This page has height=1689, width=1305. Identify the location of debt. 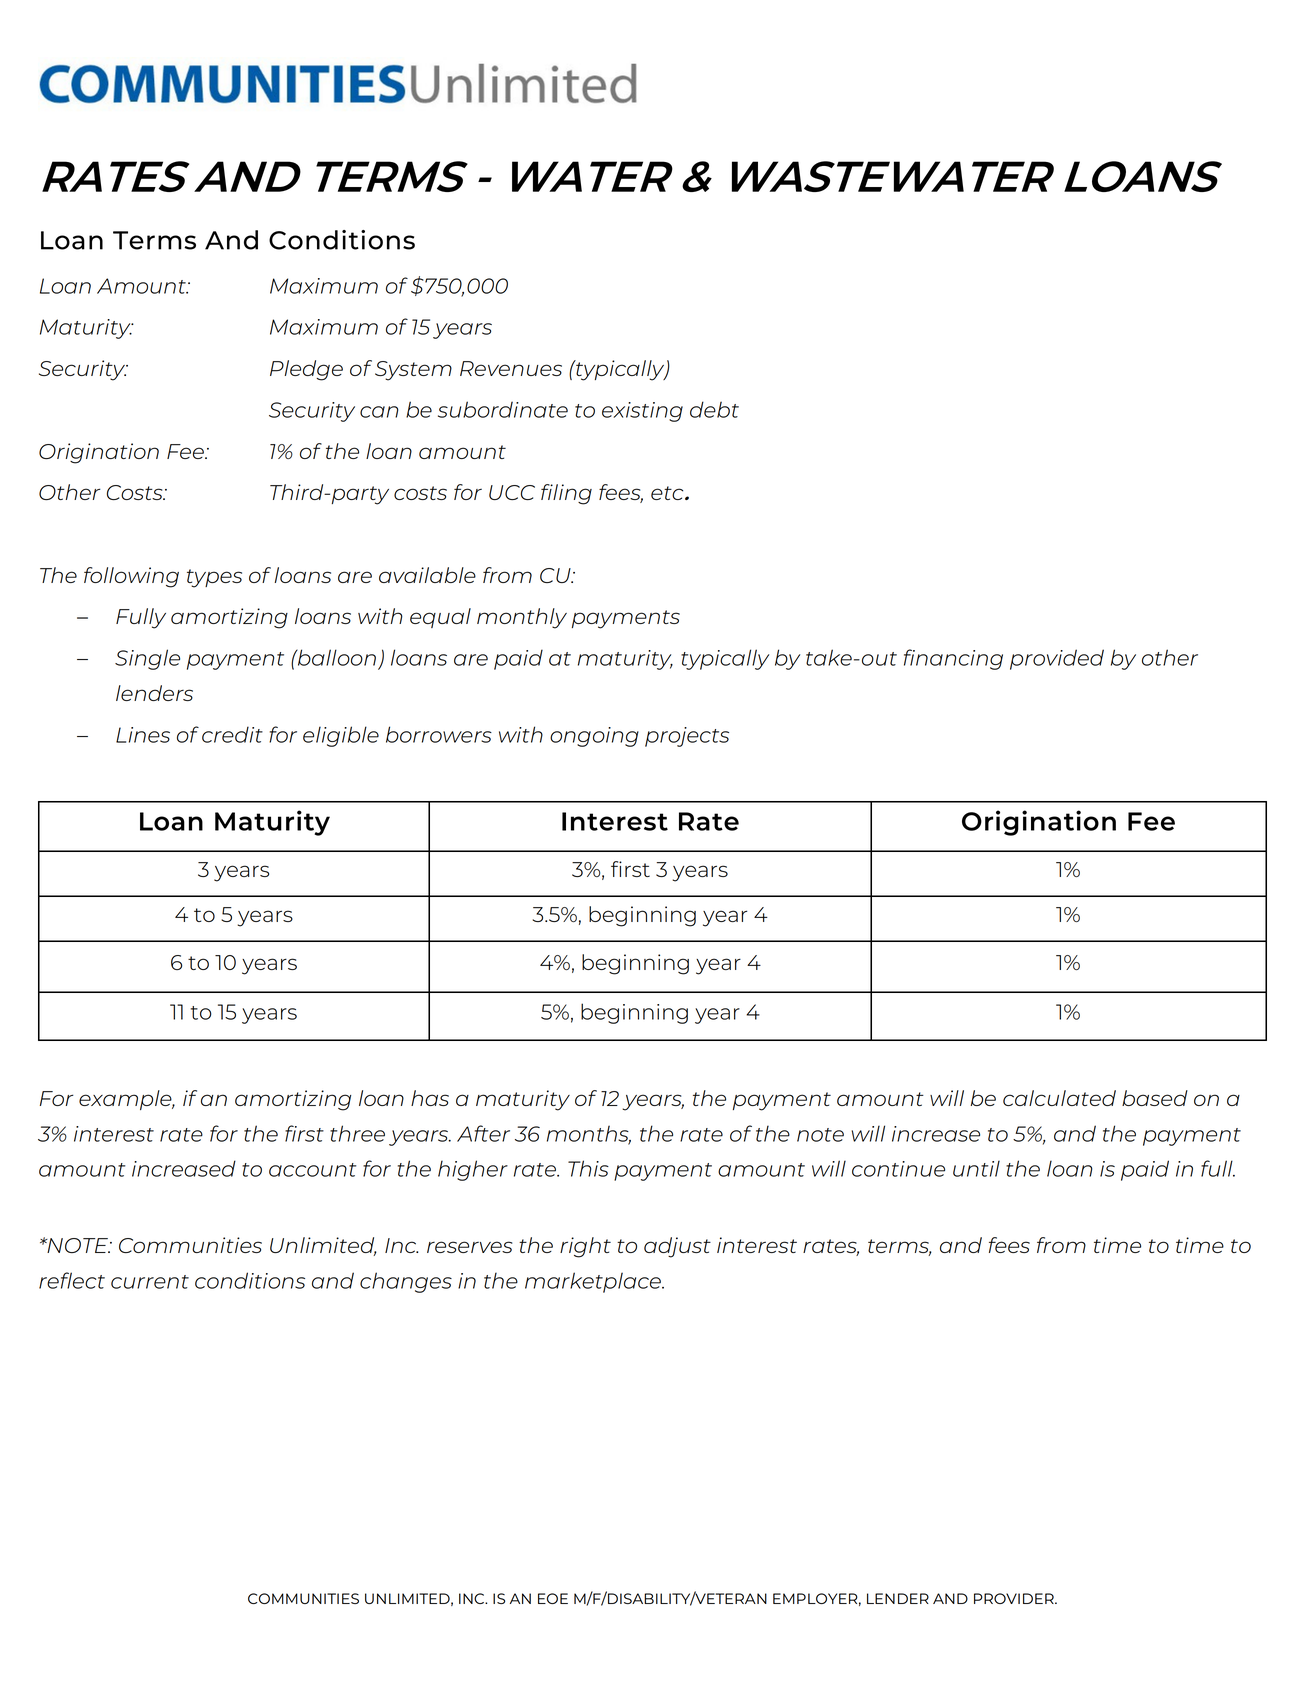
(714, 409).
